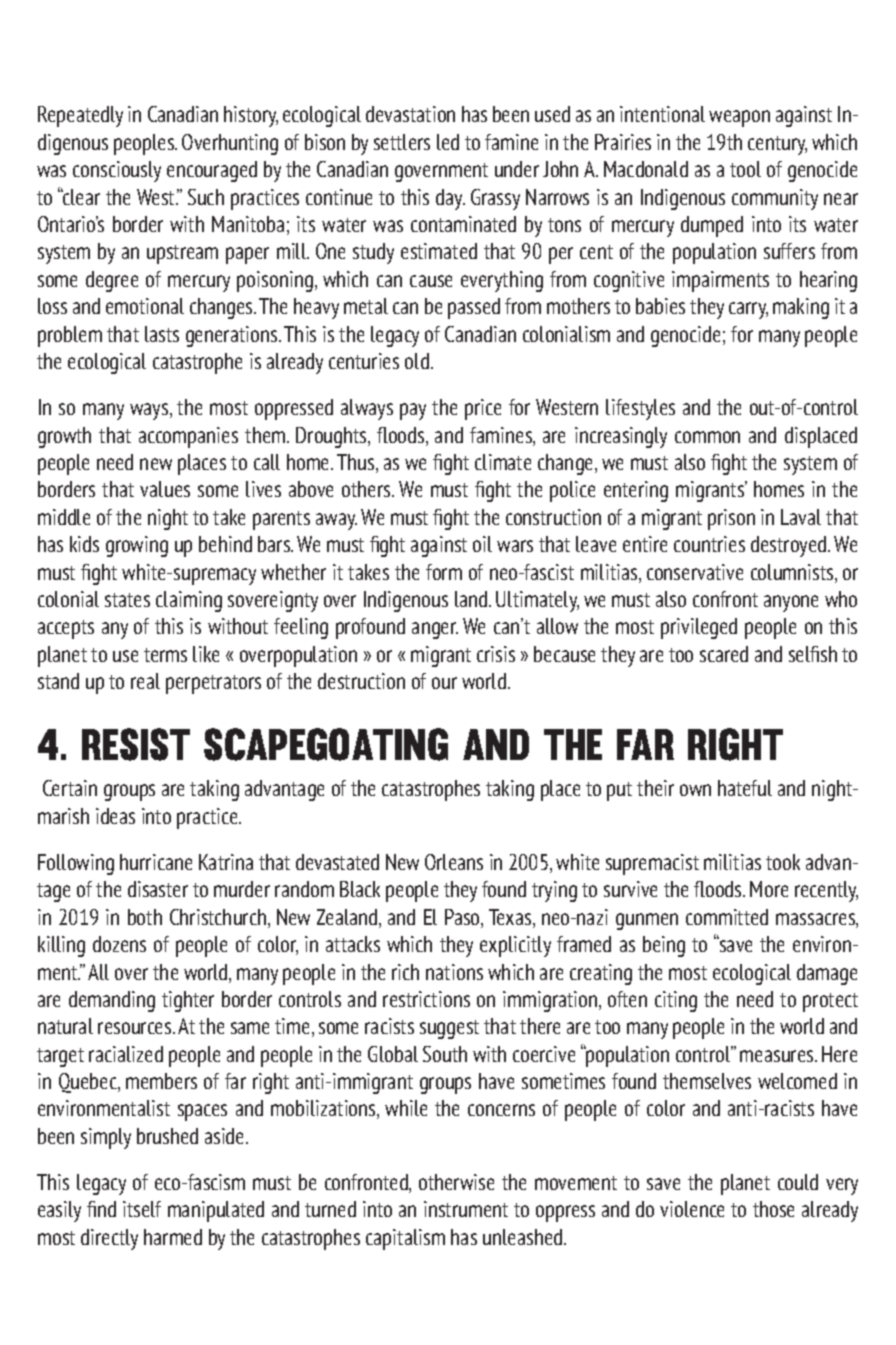 This page has height=1345, width=896. I want to click on otherwise, so click(456, 1182).
